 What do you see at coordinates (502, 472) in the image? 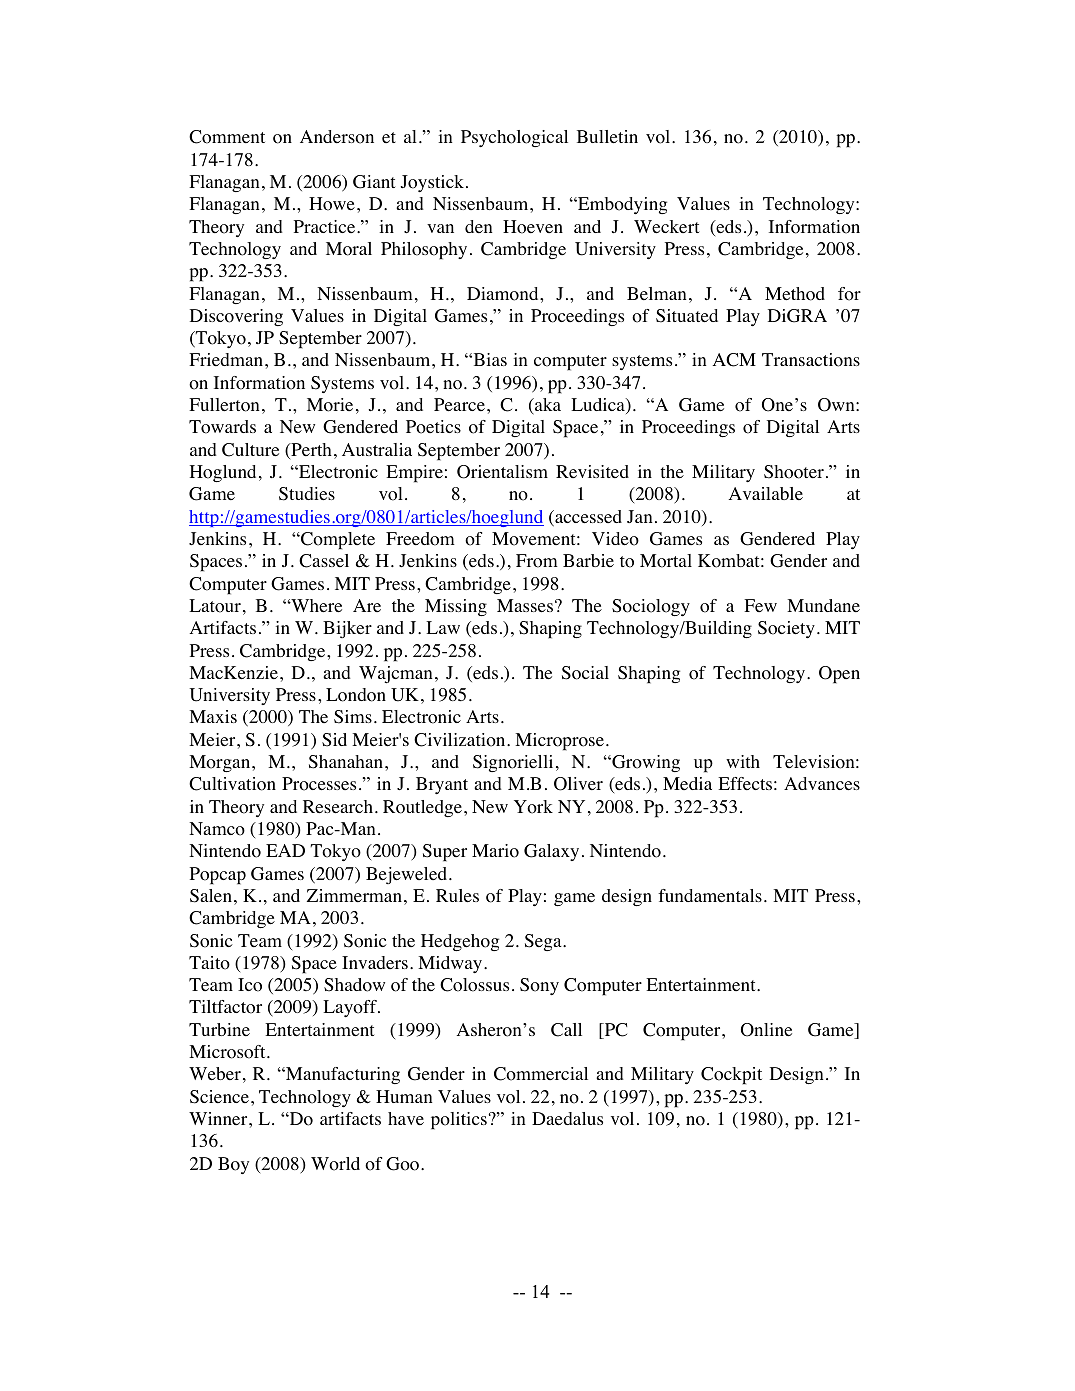
I see `Orientalism` at bounding box center [502, 472].
